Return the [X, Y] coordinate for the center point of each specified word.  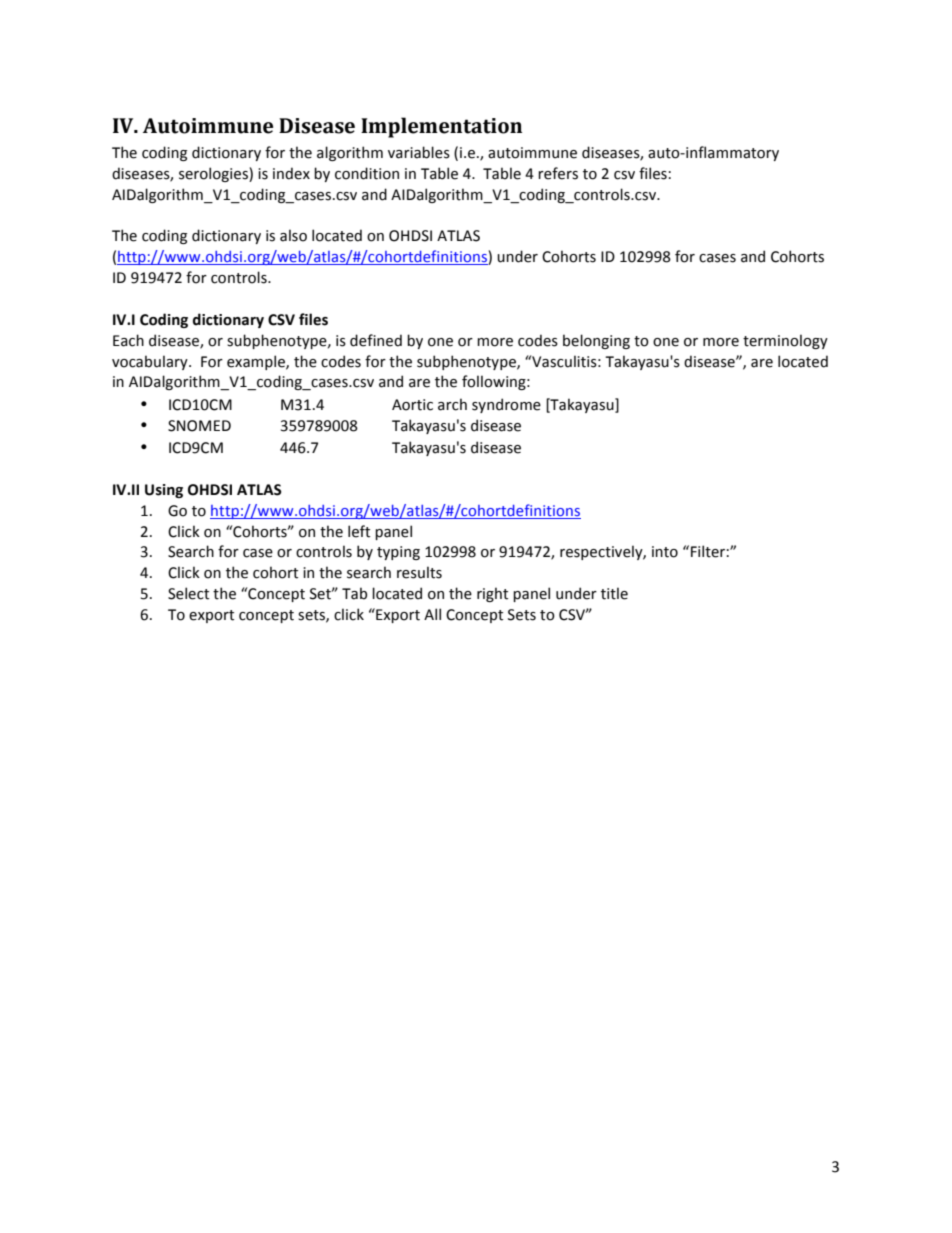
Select [188, 593]
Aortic [412, 405]
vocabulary [151, 362]
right [492, 594]
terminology [785, 341]
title [614, 593]
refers [558, 173]
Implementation [441, 127]
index [291, 173]
